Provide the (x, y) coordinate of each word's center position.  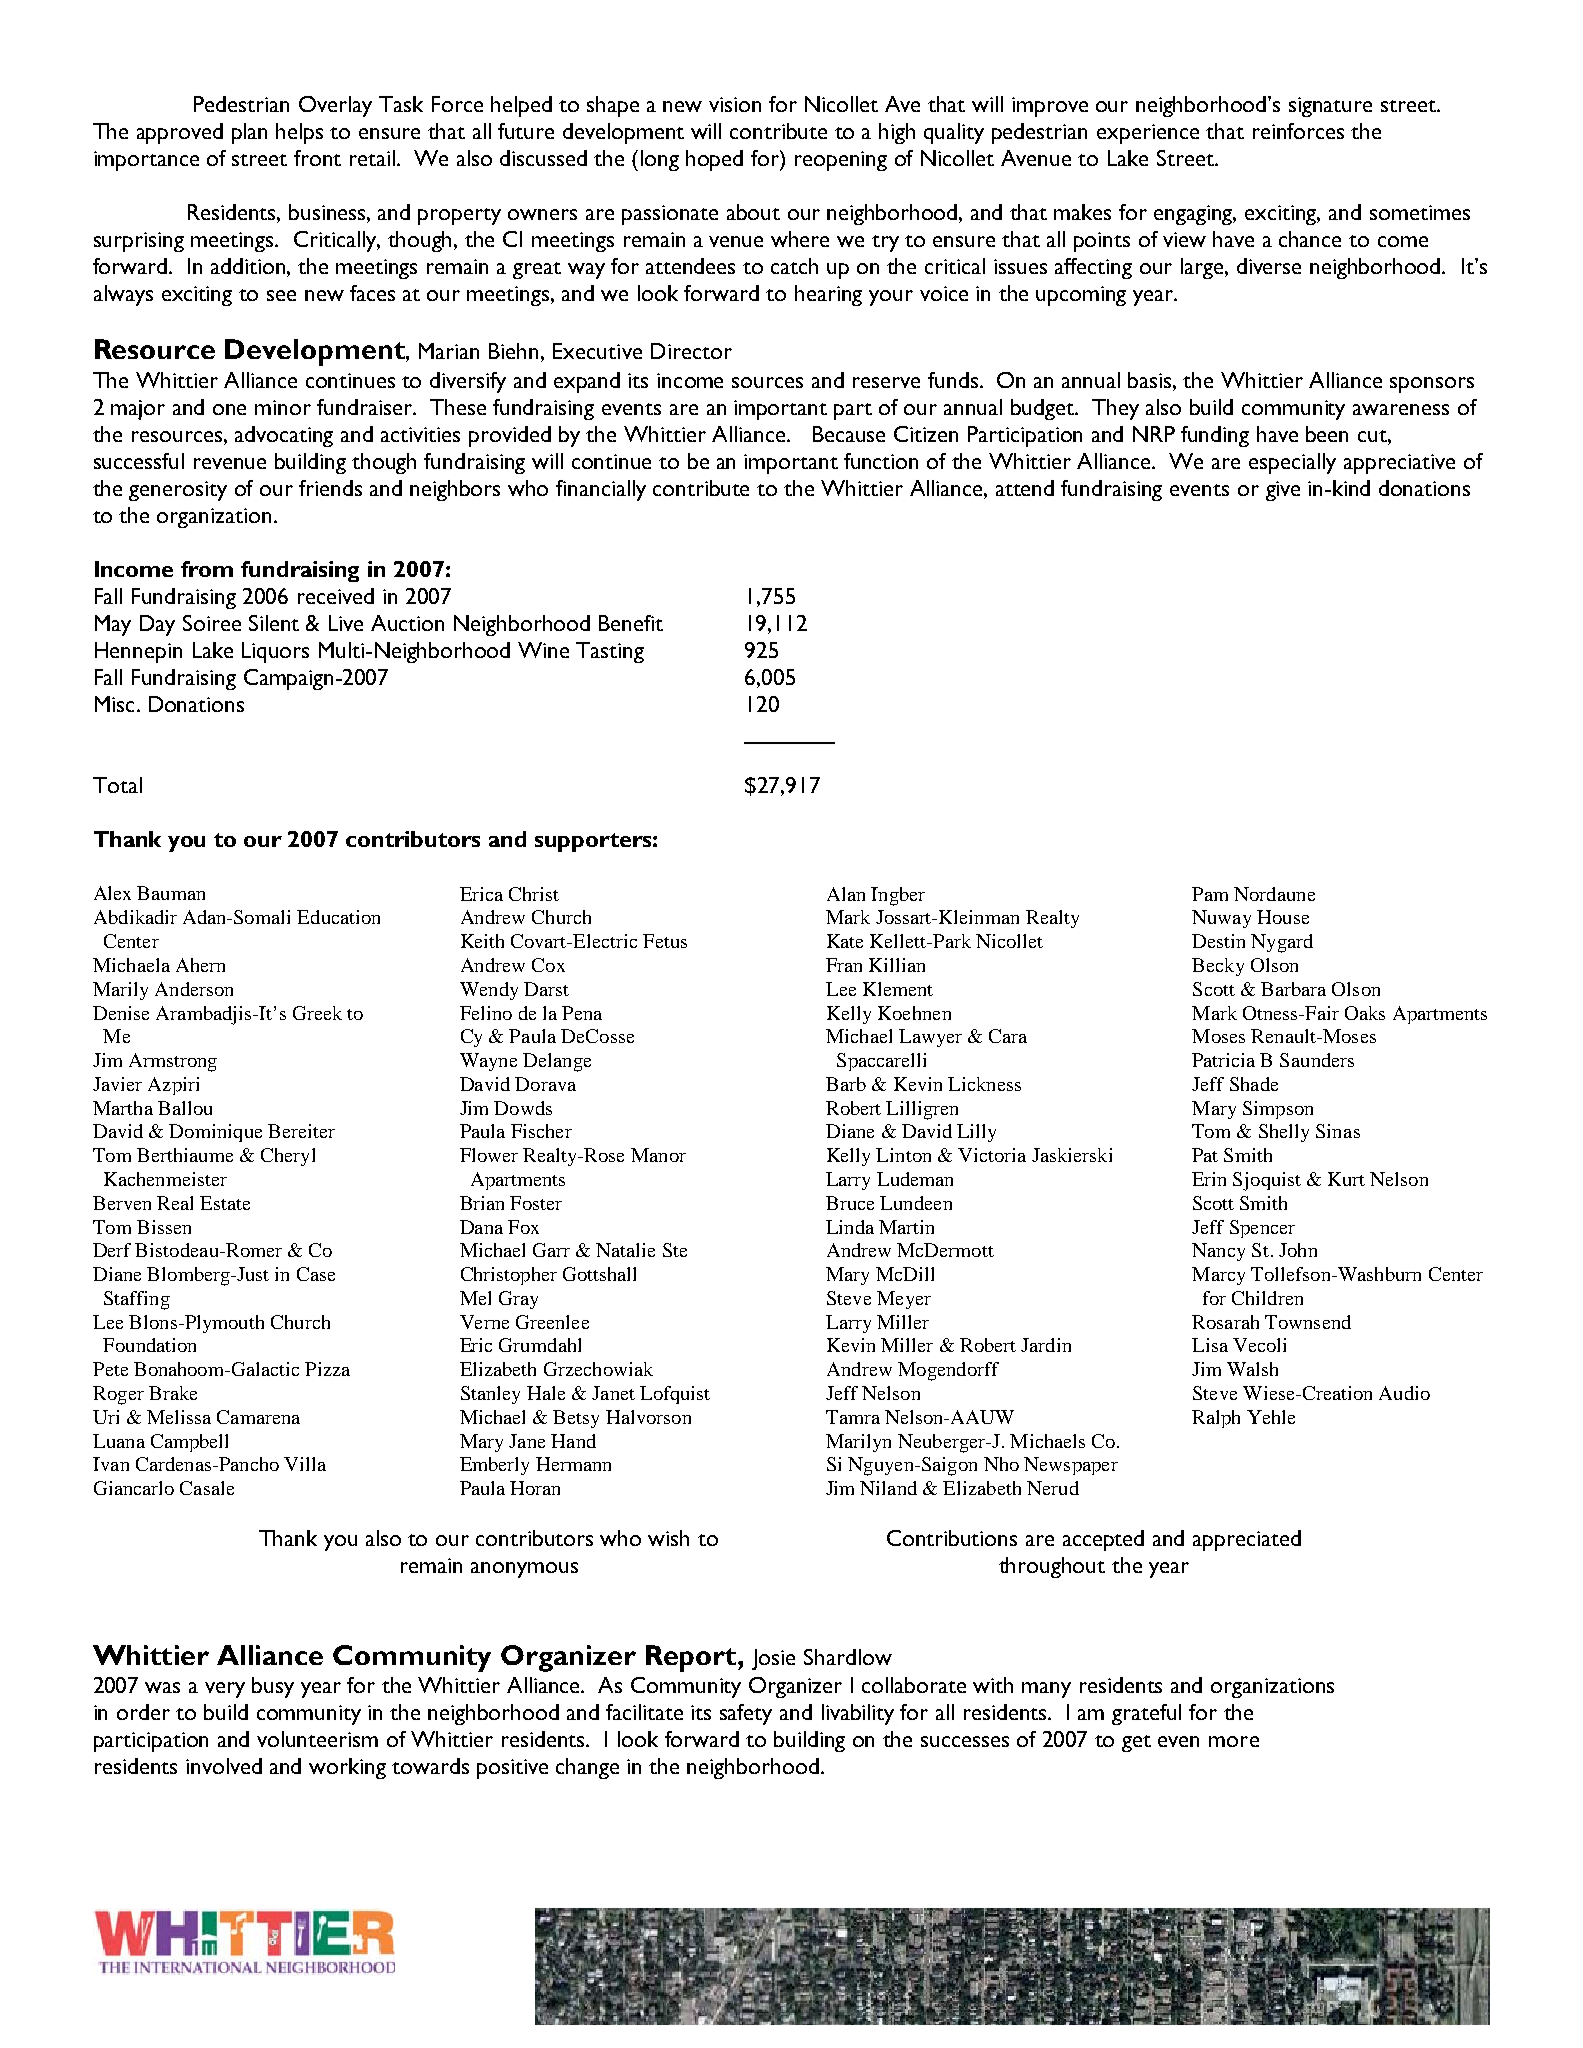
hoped (714, 160)
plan (249, 133)
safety (746, 1714)
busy (273, 1687)
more (1234, 1741)
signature (1330, 107)
